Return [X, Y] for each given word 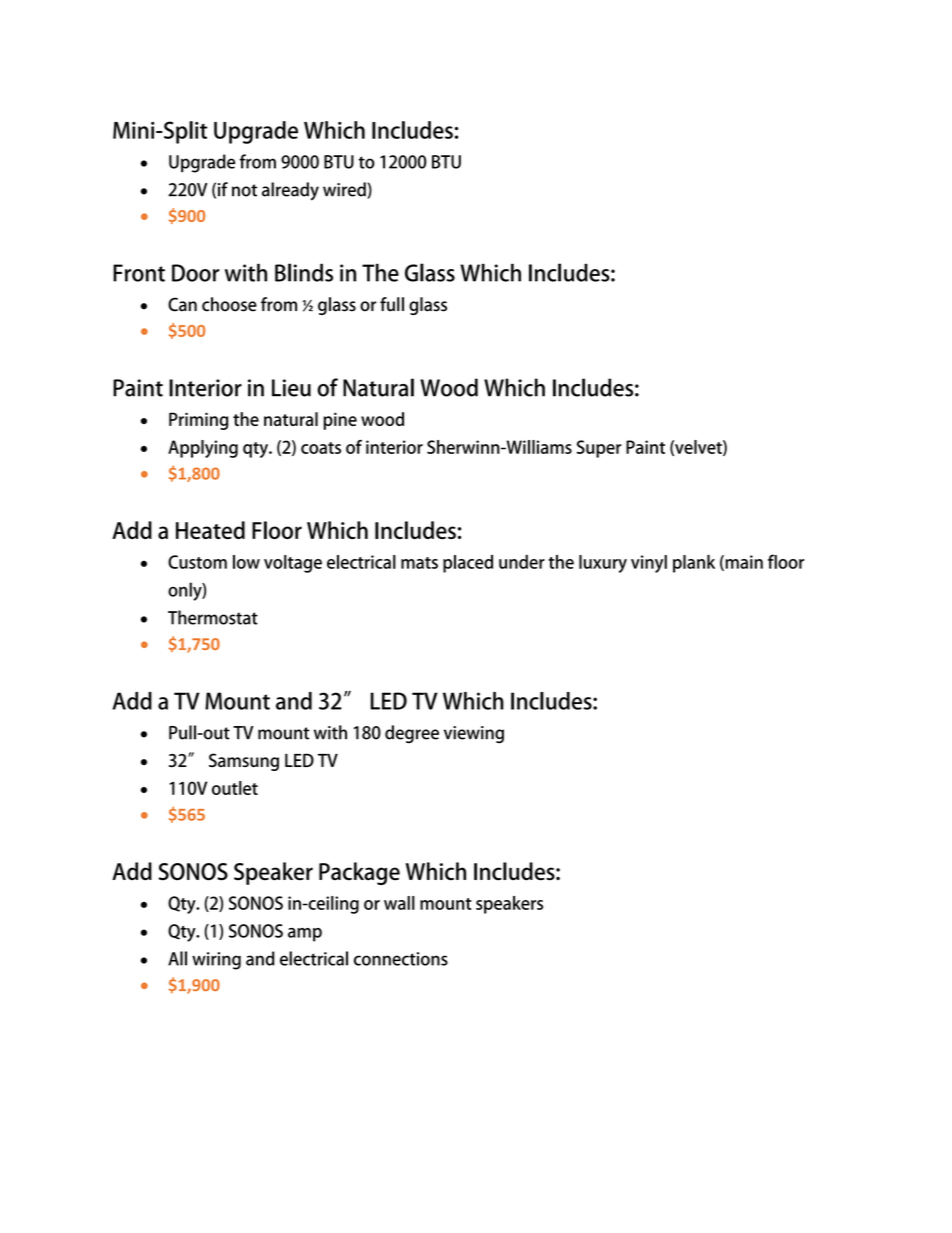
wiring [216, 961]
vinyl [649, 564]
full [392, 304]
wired [345, 190]
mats [419, 563]
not [244, 190]
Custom [197, 562]
